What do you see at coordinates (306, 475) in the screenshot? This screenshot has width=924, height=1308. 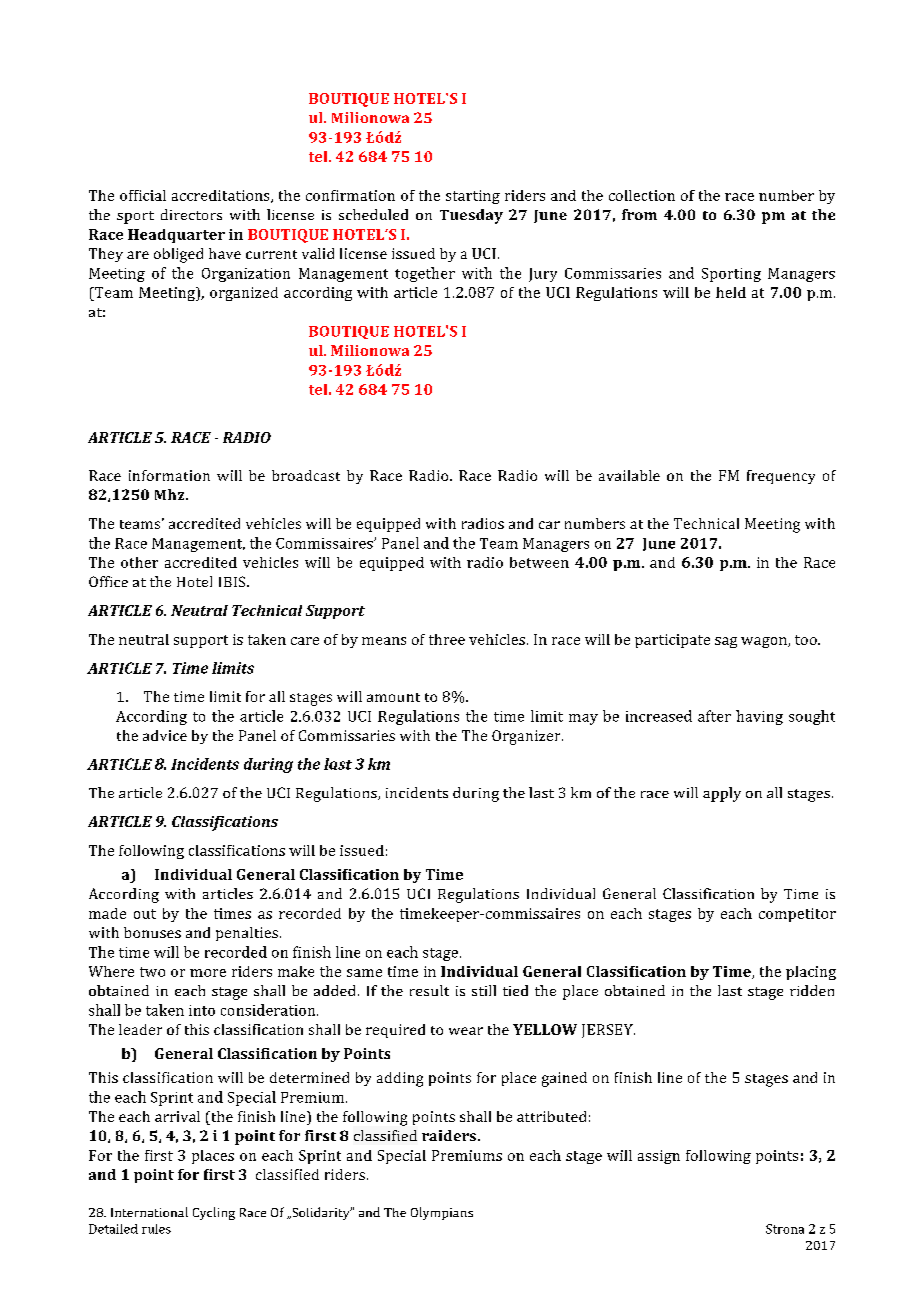 I see `broadcast` at bounding box center [306, 475].
